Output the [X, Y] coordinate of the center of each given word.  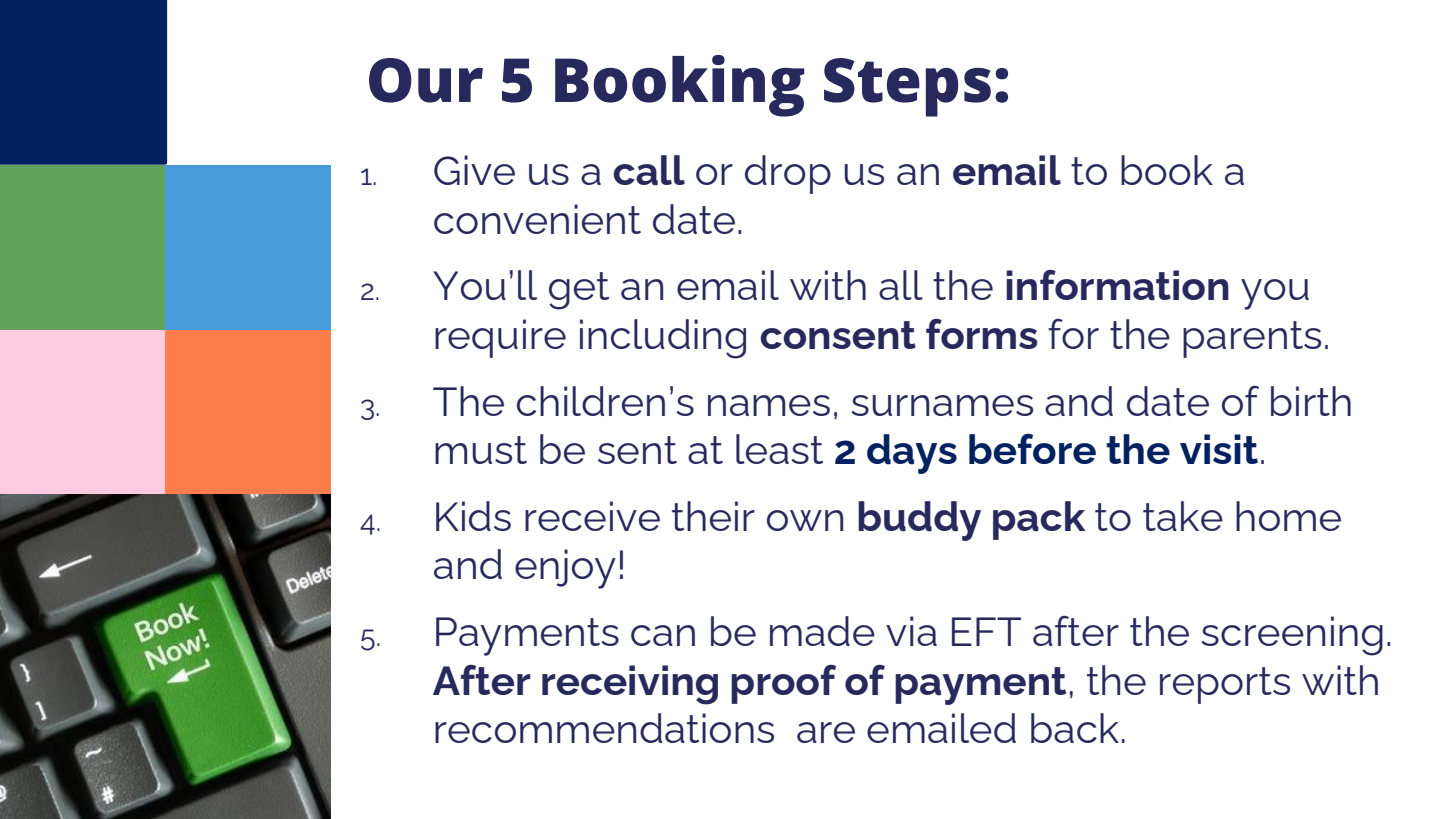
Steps [907, 87]
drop [788, 174]
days [912, 454]
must [481, 450]
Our [426, 80]
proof [783, 684]
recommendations [604, 728]
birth [1311, 401]
